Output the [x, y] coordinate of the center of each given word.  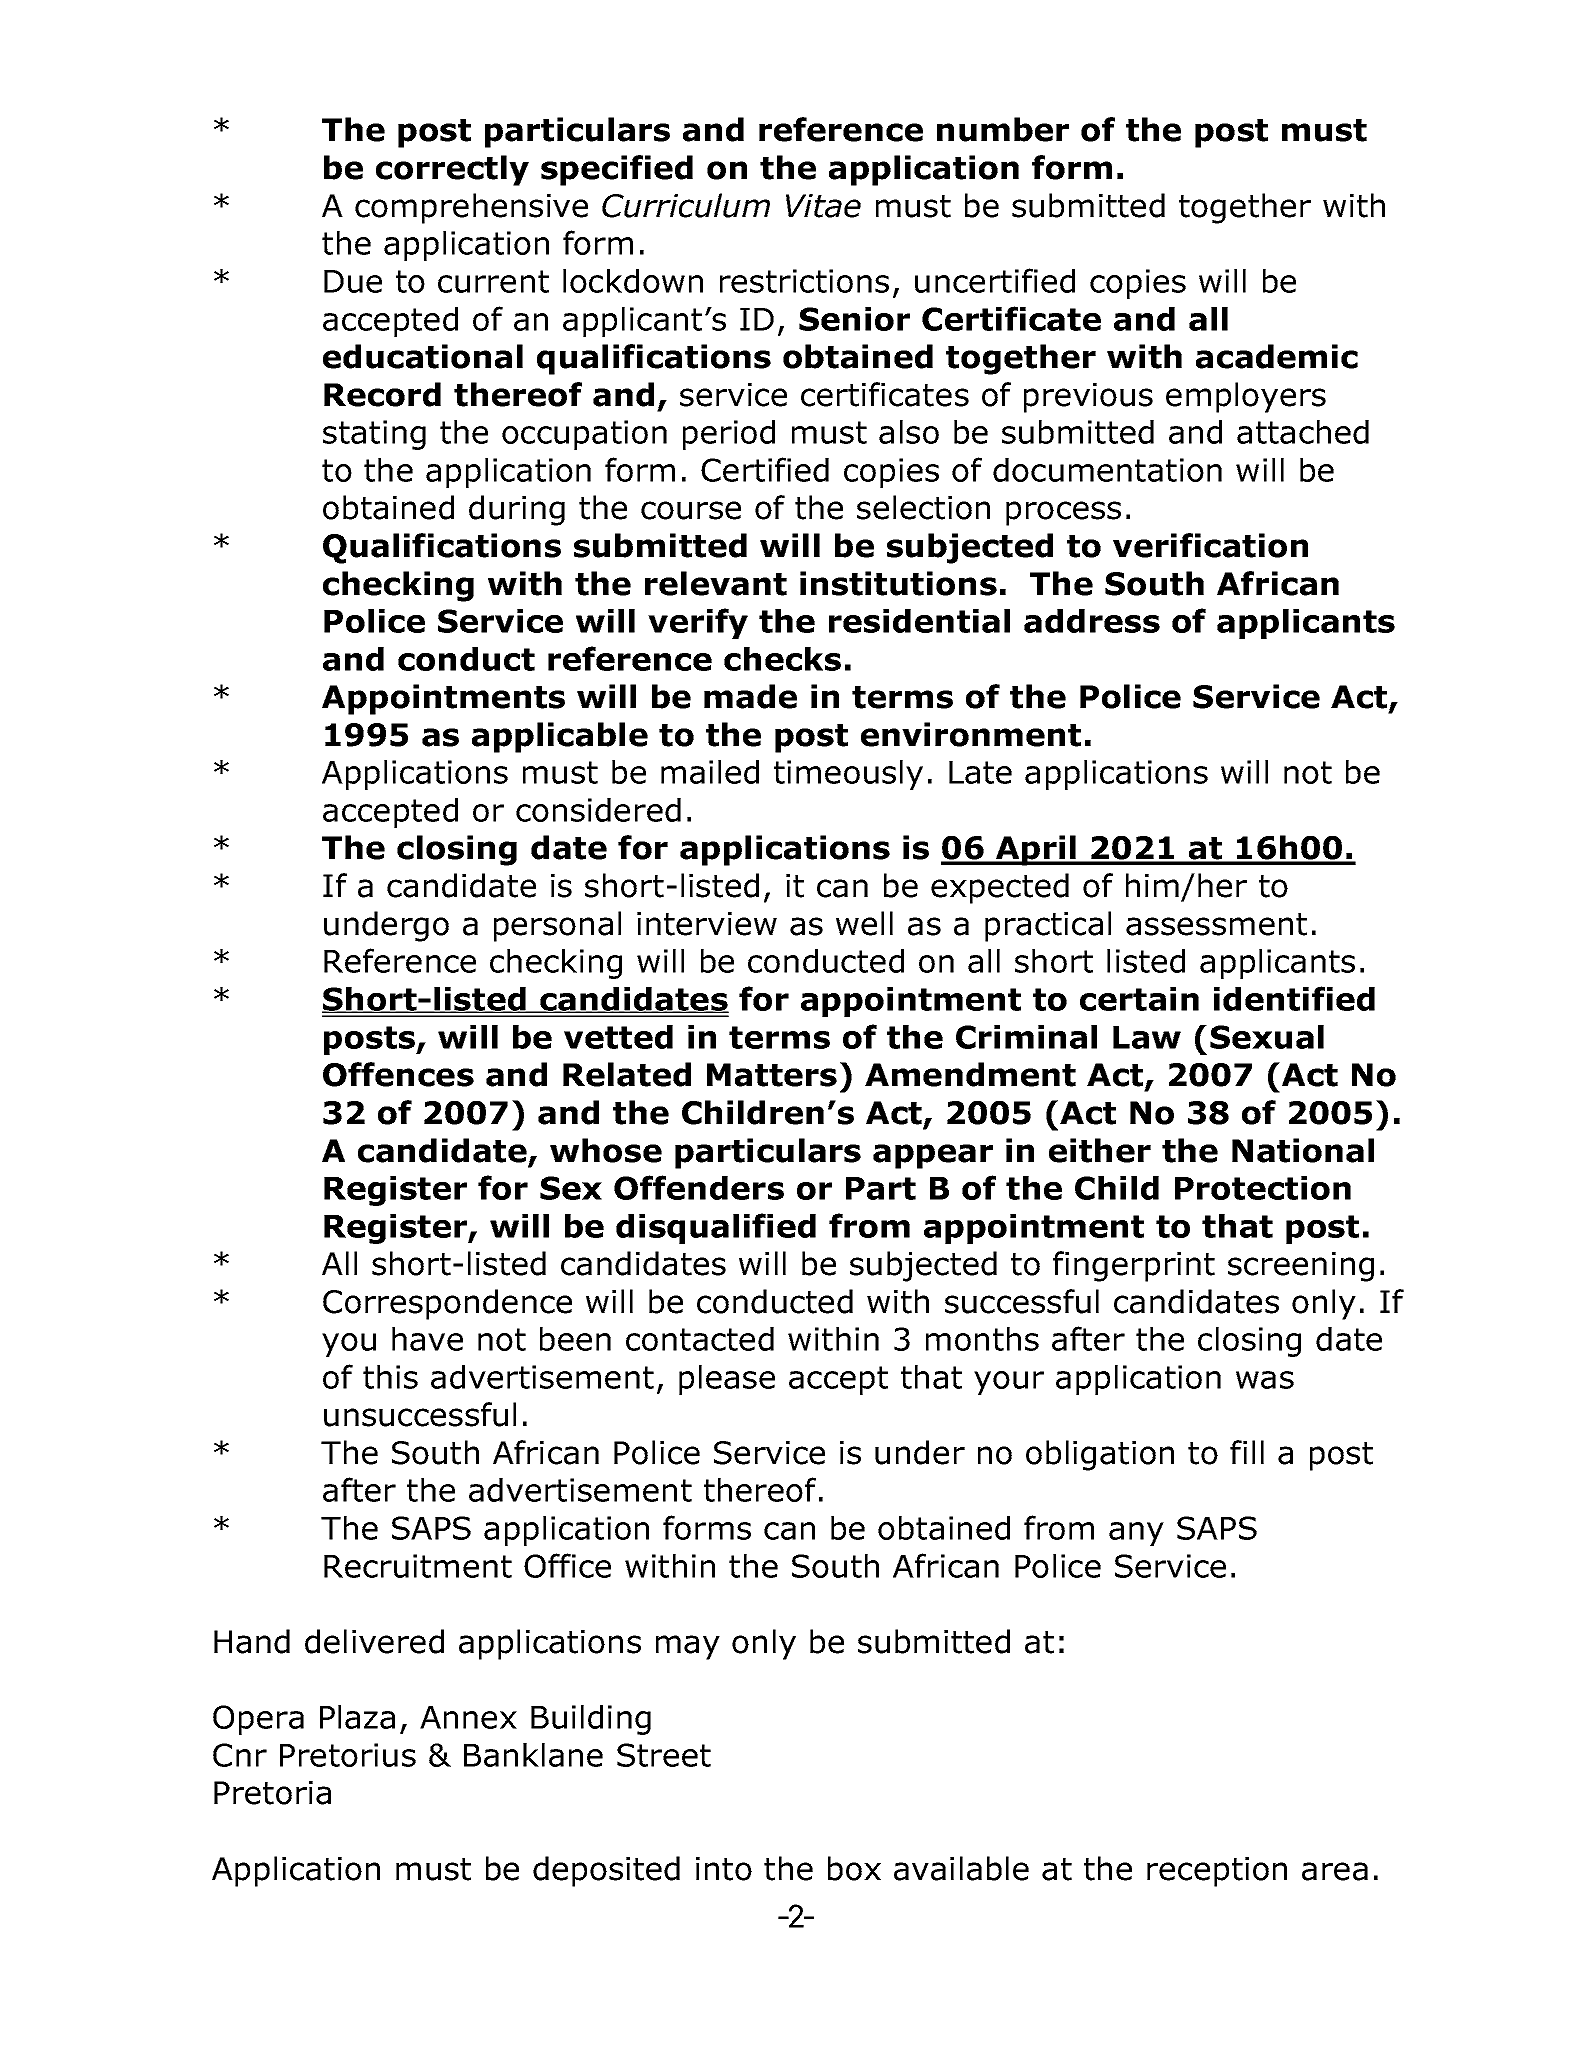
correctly [452, 170]
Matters [772, 1075]
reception [1217, 1872]
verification [1210, 545]
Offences [398, 1074]
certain [1139, 999]
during [517, 510]
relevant [716, 583]
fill [1247, 1452]
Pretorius [348, 1755]
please [727, 1380]
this [390, 1377]
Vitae [823, 206]
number [1003, 129]
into [724, 1869]
